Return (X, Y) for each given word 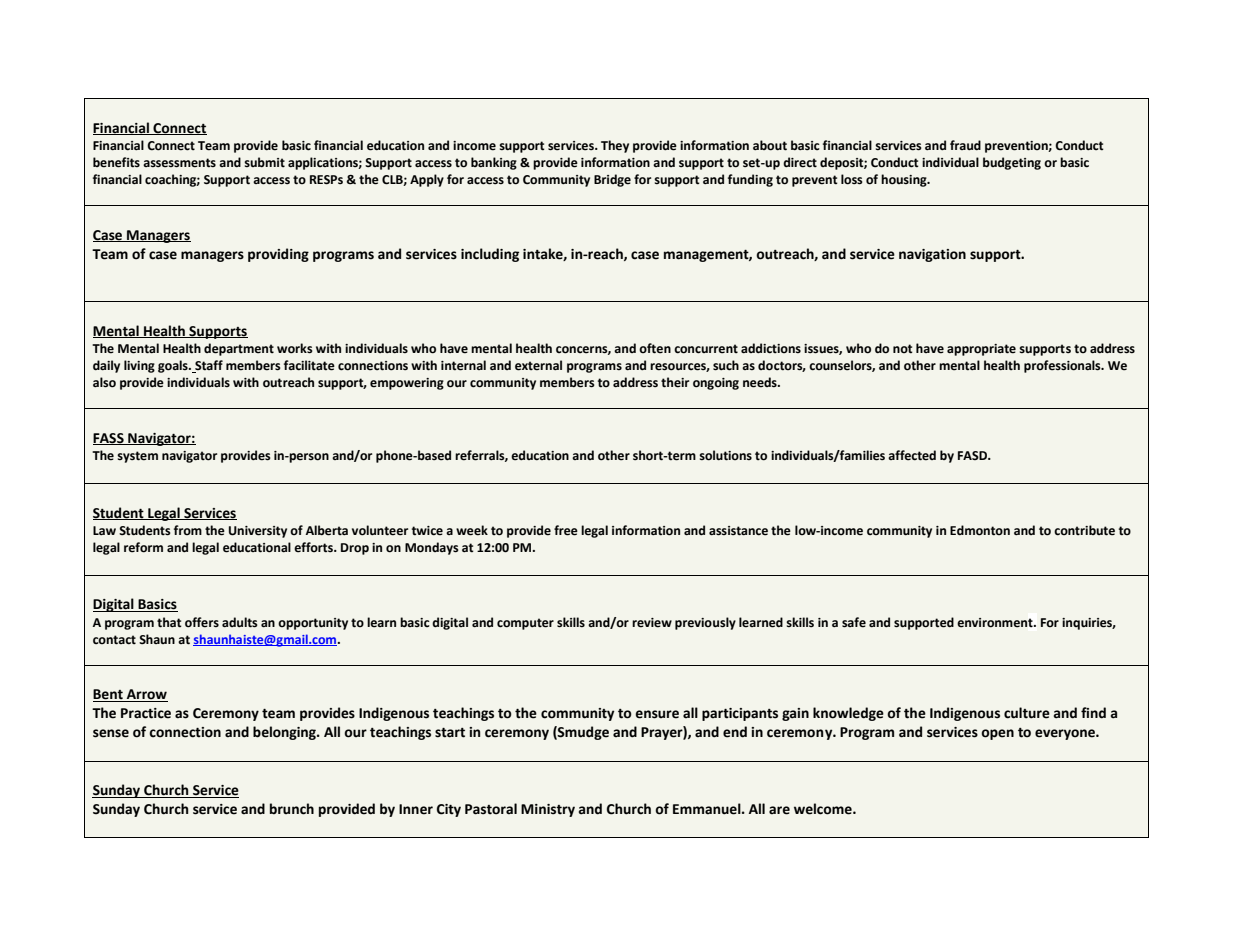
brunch (292, 809)
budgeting (1012, 163)
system (137, 457)
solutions (725, 455)
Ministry (548, 810)
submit (264, 162)
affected (912, 455)
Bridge (612, 180)
